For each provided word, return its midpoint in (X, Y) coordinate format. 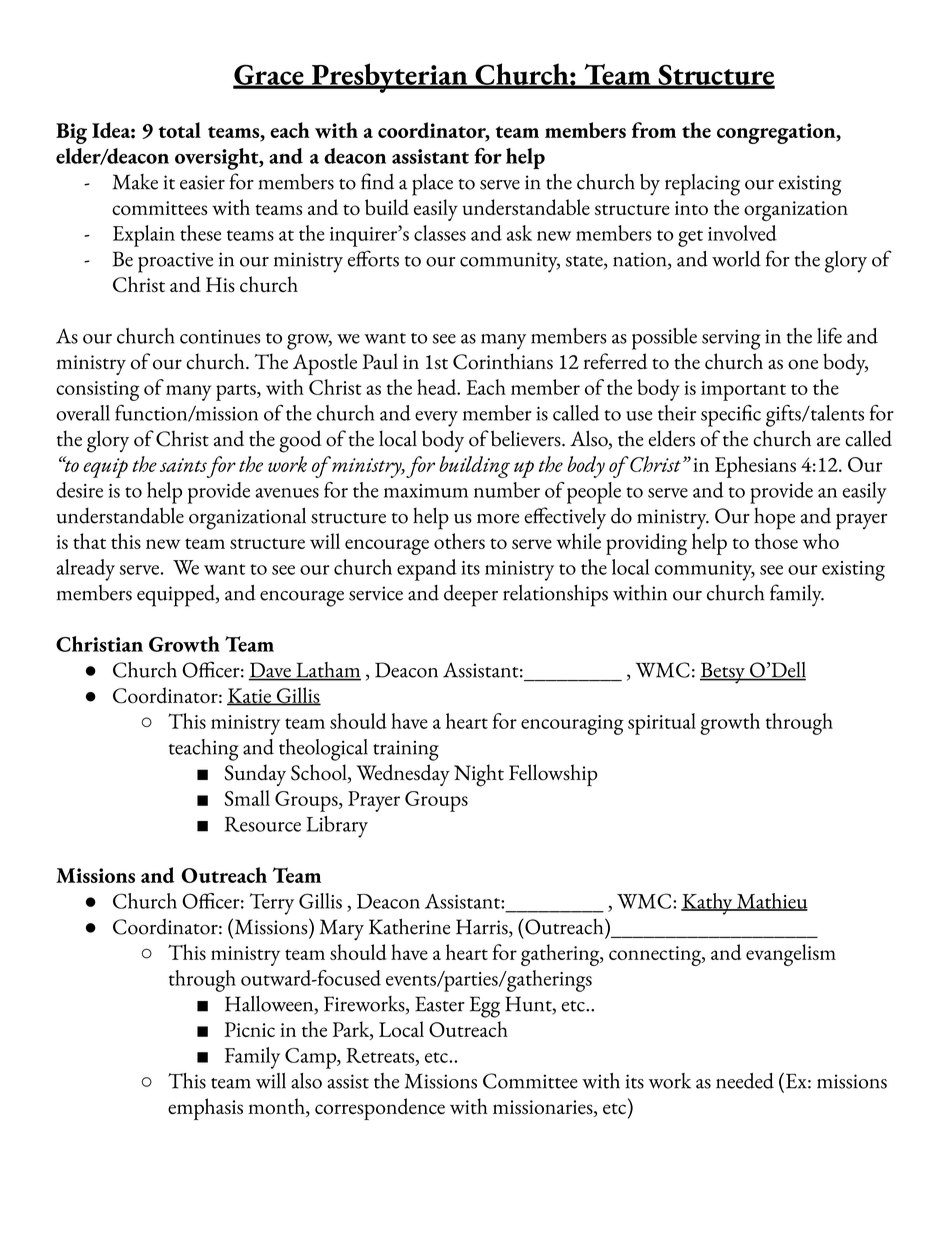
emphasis (205, 1109)
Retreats (381, 1056)
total (179, 130)
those (776, 541)
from (654, 130)
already (86, 570)
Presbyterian (389, 78)
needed (745, 1081)
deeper (471, 596)
